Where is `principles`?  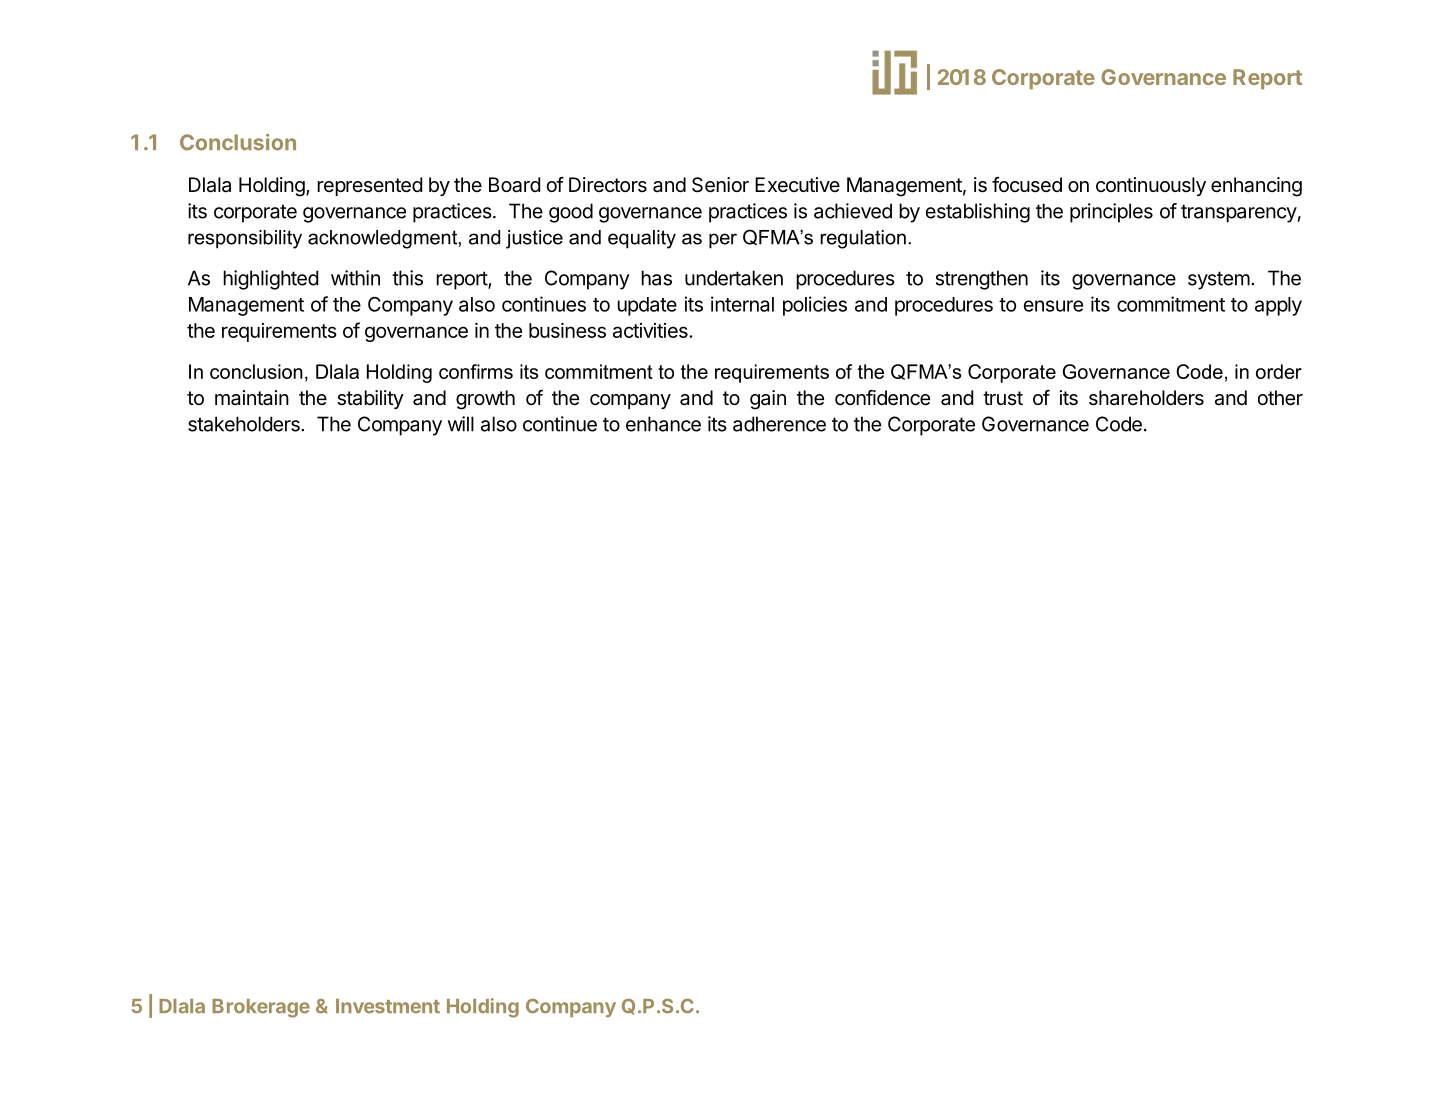 principles is located at coordinates (1111, 213).
